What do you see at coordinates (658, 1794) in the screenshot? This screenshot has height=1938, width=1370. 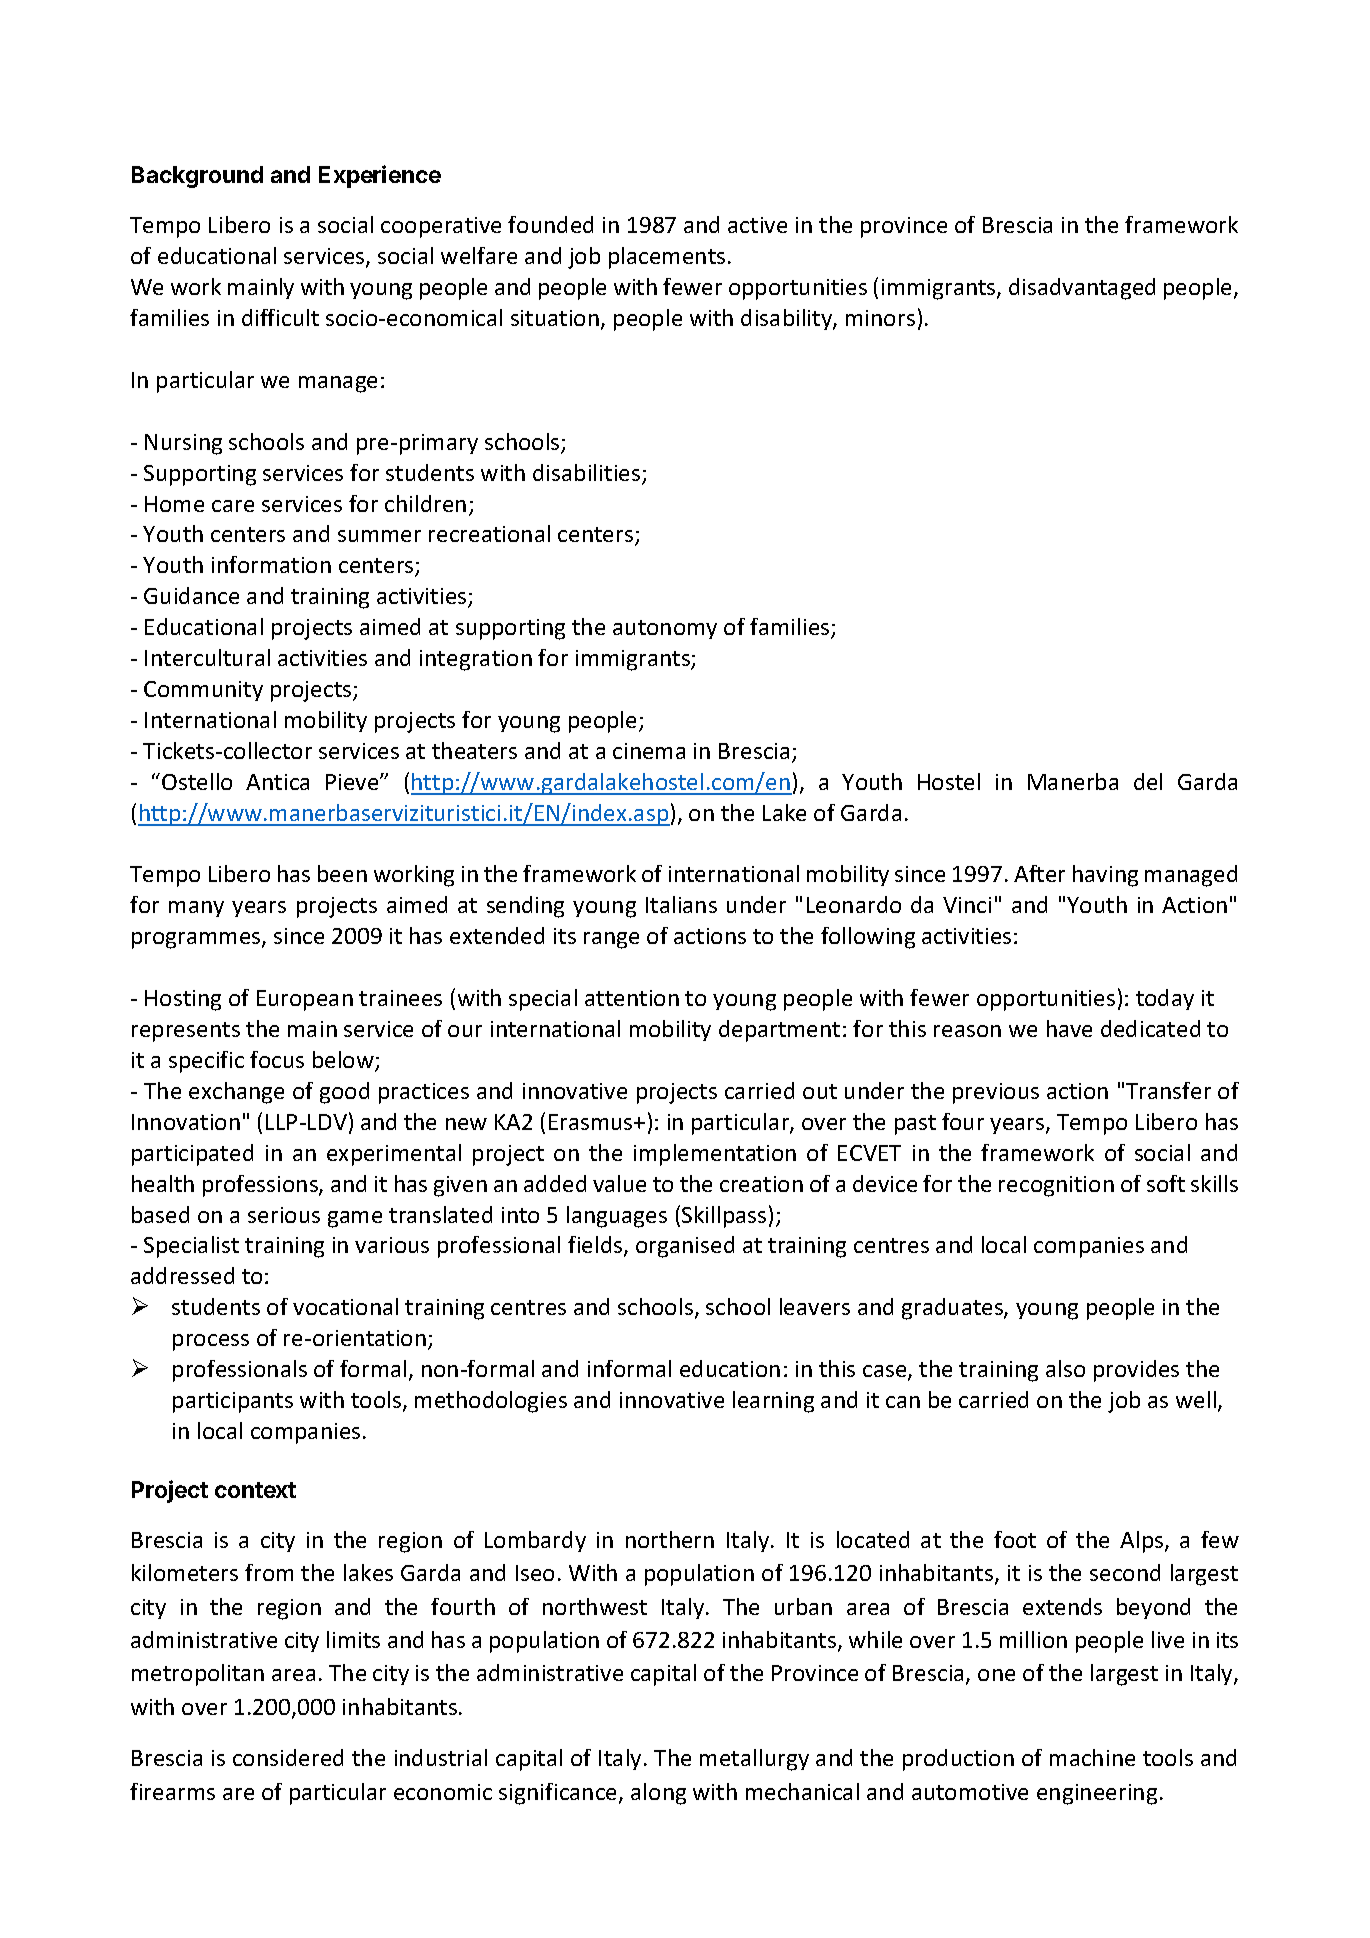 I see `along` at bounding box center [658, 1794].
